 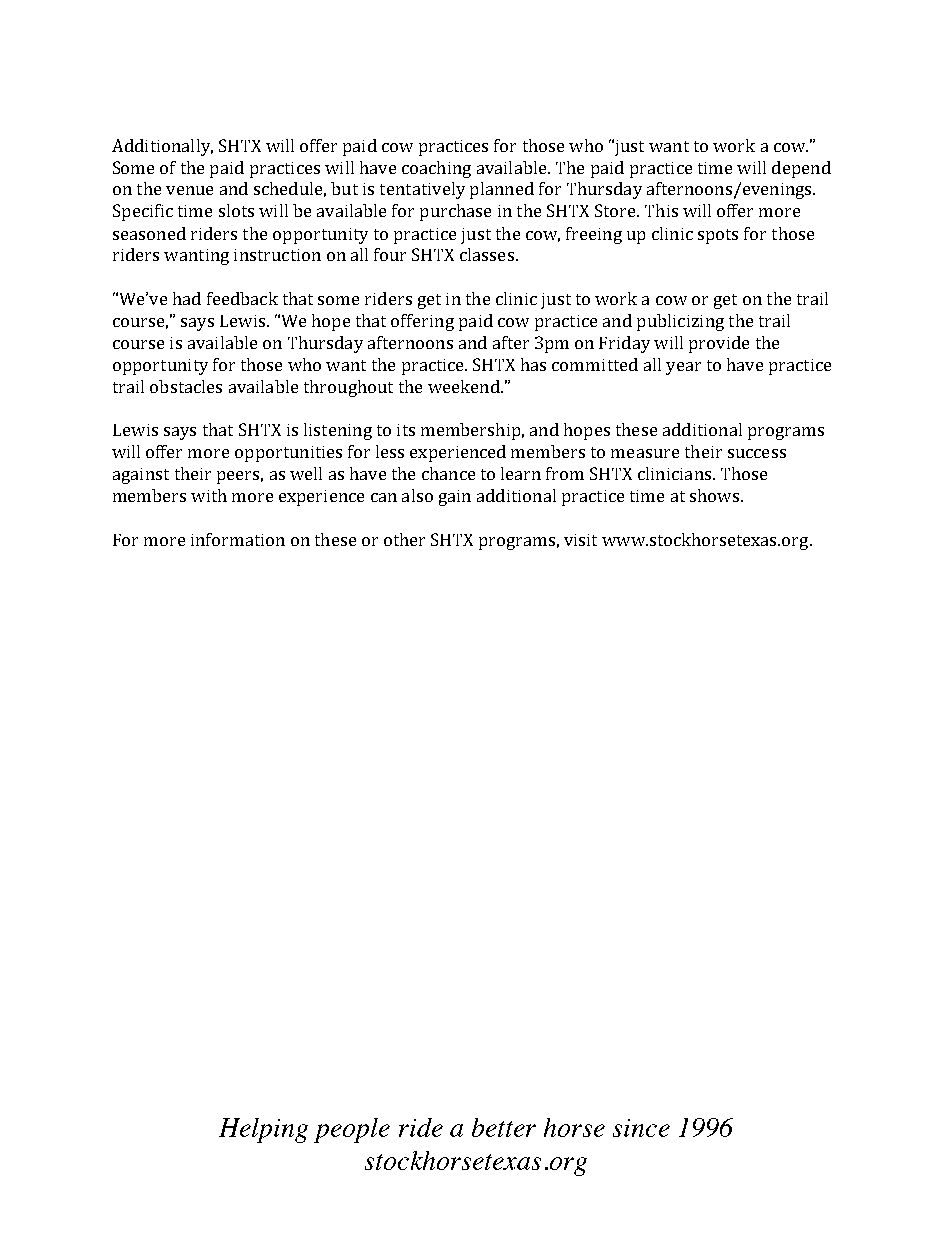 What do you see at coordinates (641, 1128) in the image?
I see `since` at bounding box center [641, 1128].
